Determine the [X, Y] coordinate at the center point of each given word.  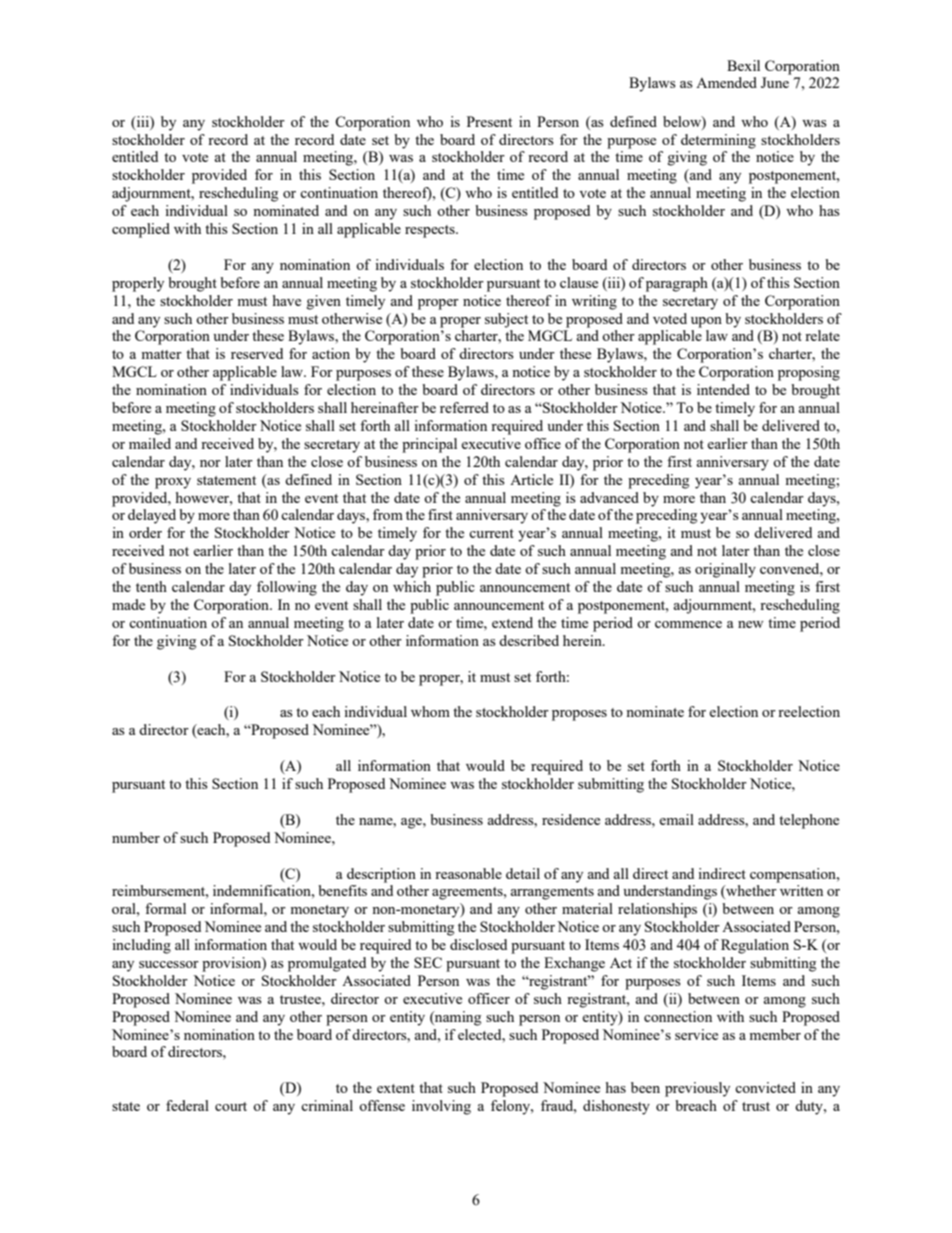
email [676, 819]
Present [489, 121]
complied [141, 230]
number [136, 837]
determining [718, 141]
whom [430, 711]
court [231, 1106]
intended [723, 389]
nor [210, 463]
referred [464, 407]
